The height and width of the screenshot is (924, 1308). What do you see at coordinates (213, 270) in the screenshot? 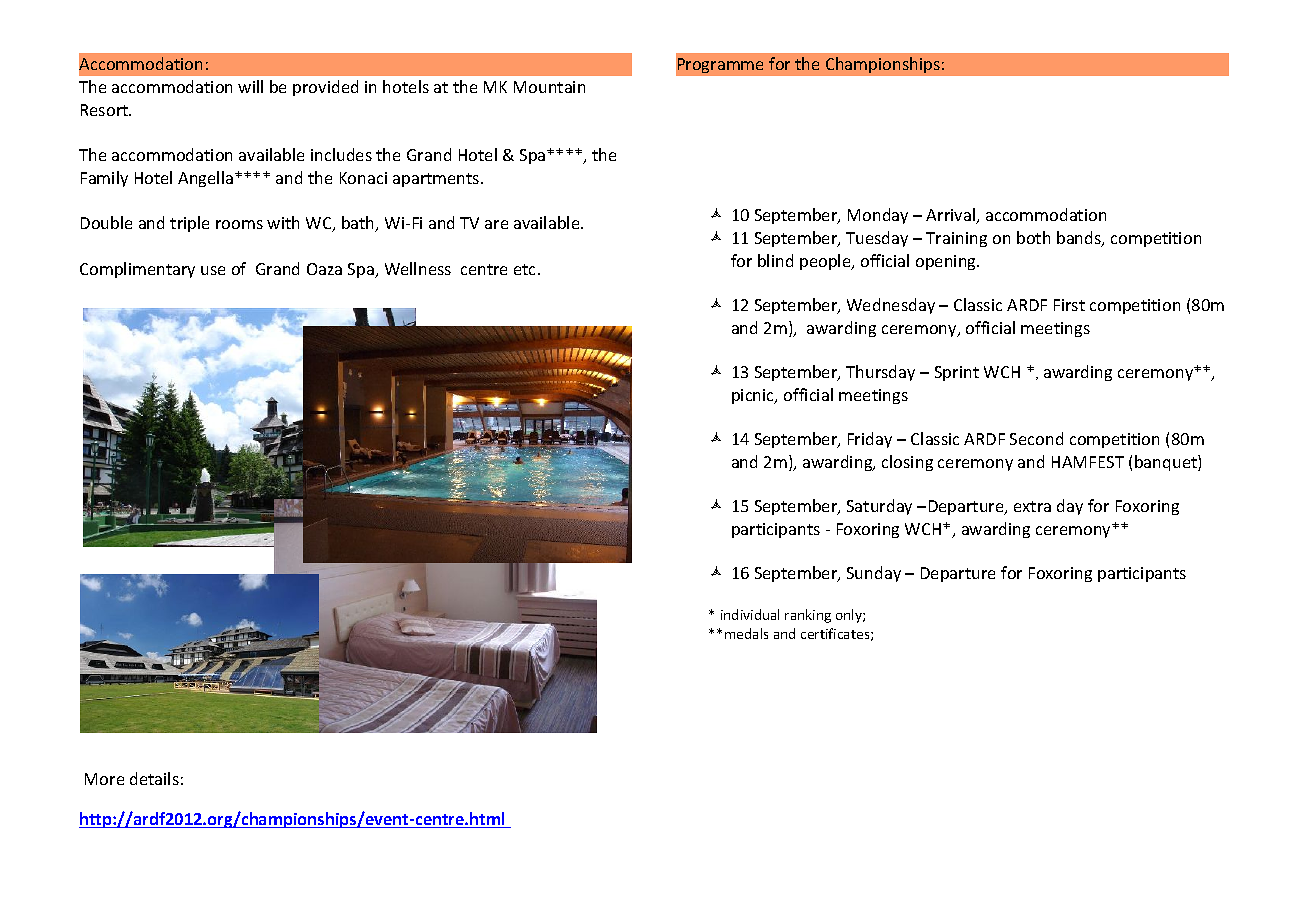
I see `use` at bounding box center [213, 270].
